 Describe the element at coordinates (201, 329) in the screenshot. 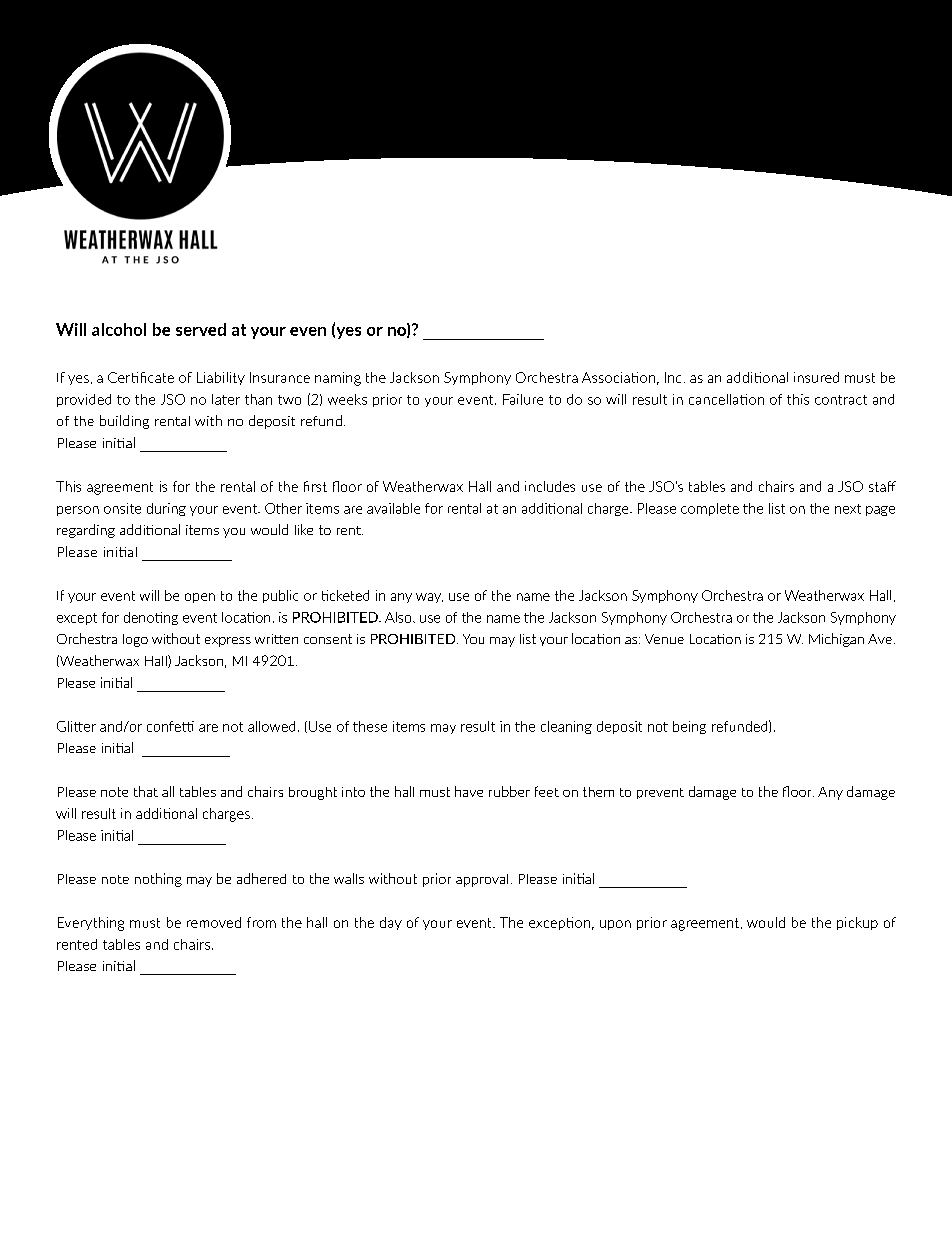

I see `served` at that location.
